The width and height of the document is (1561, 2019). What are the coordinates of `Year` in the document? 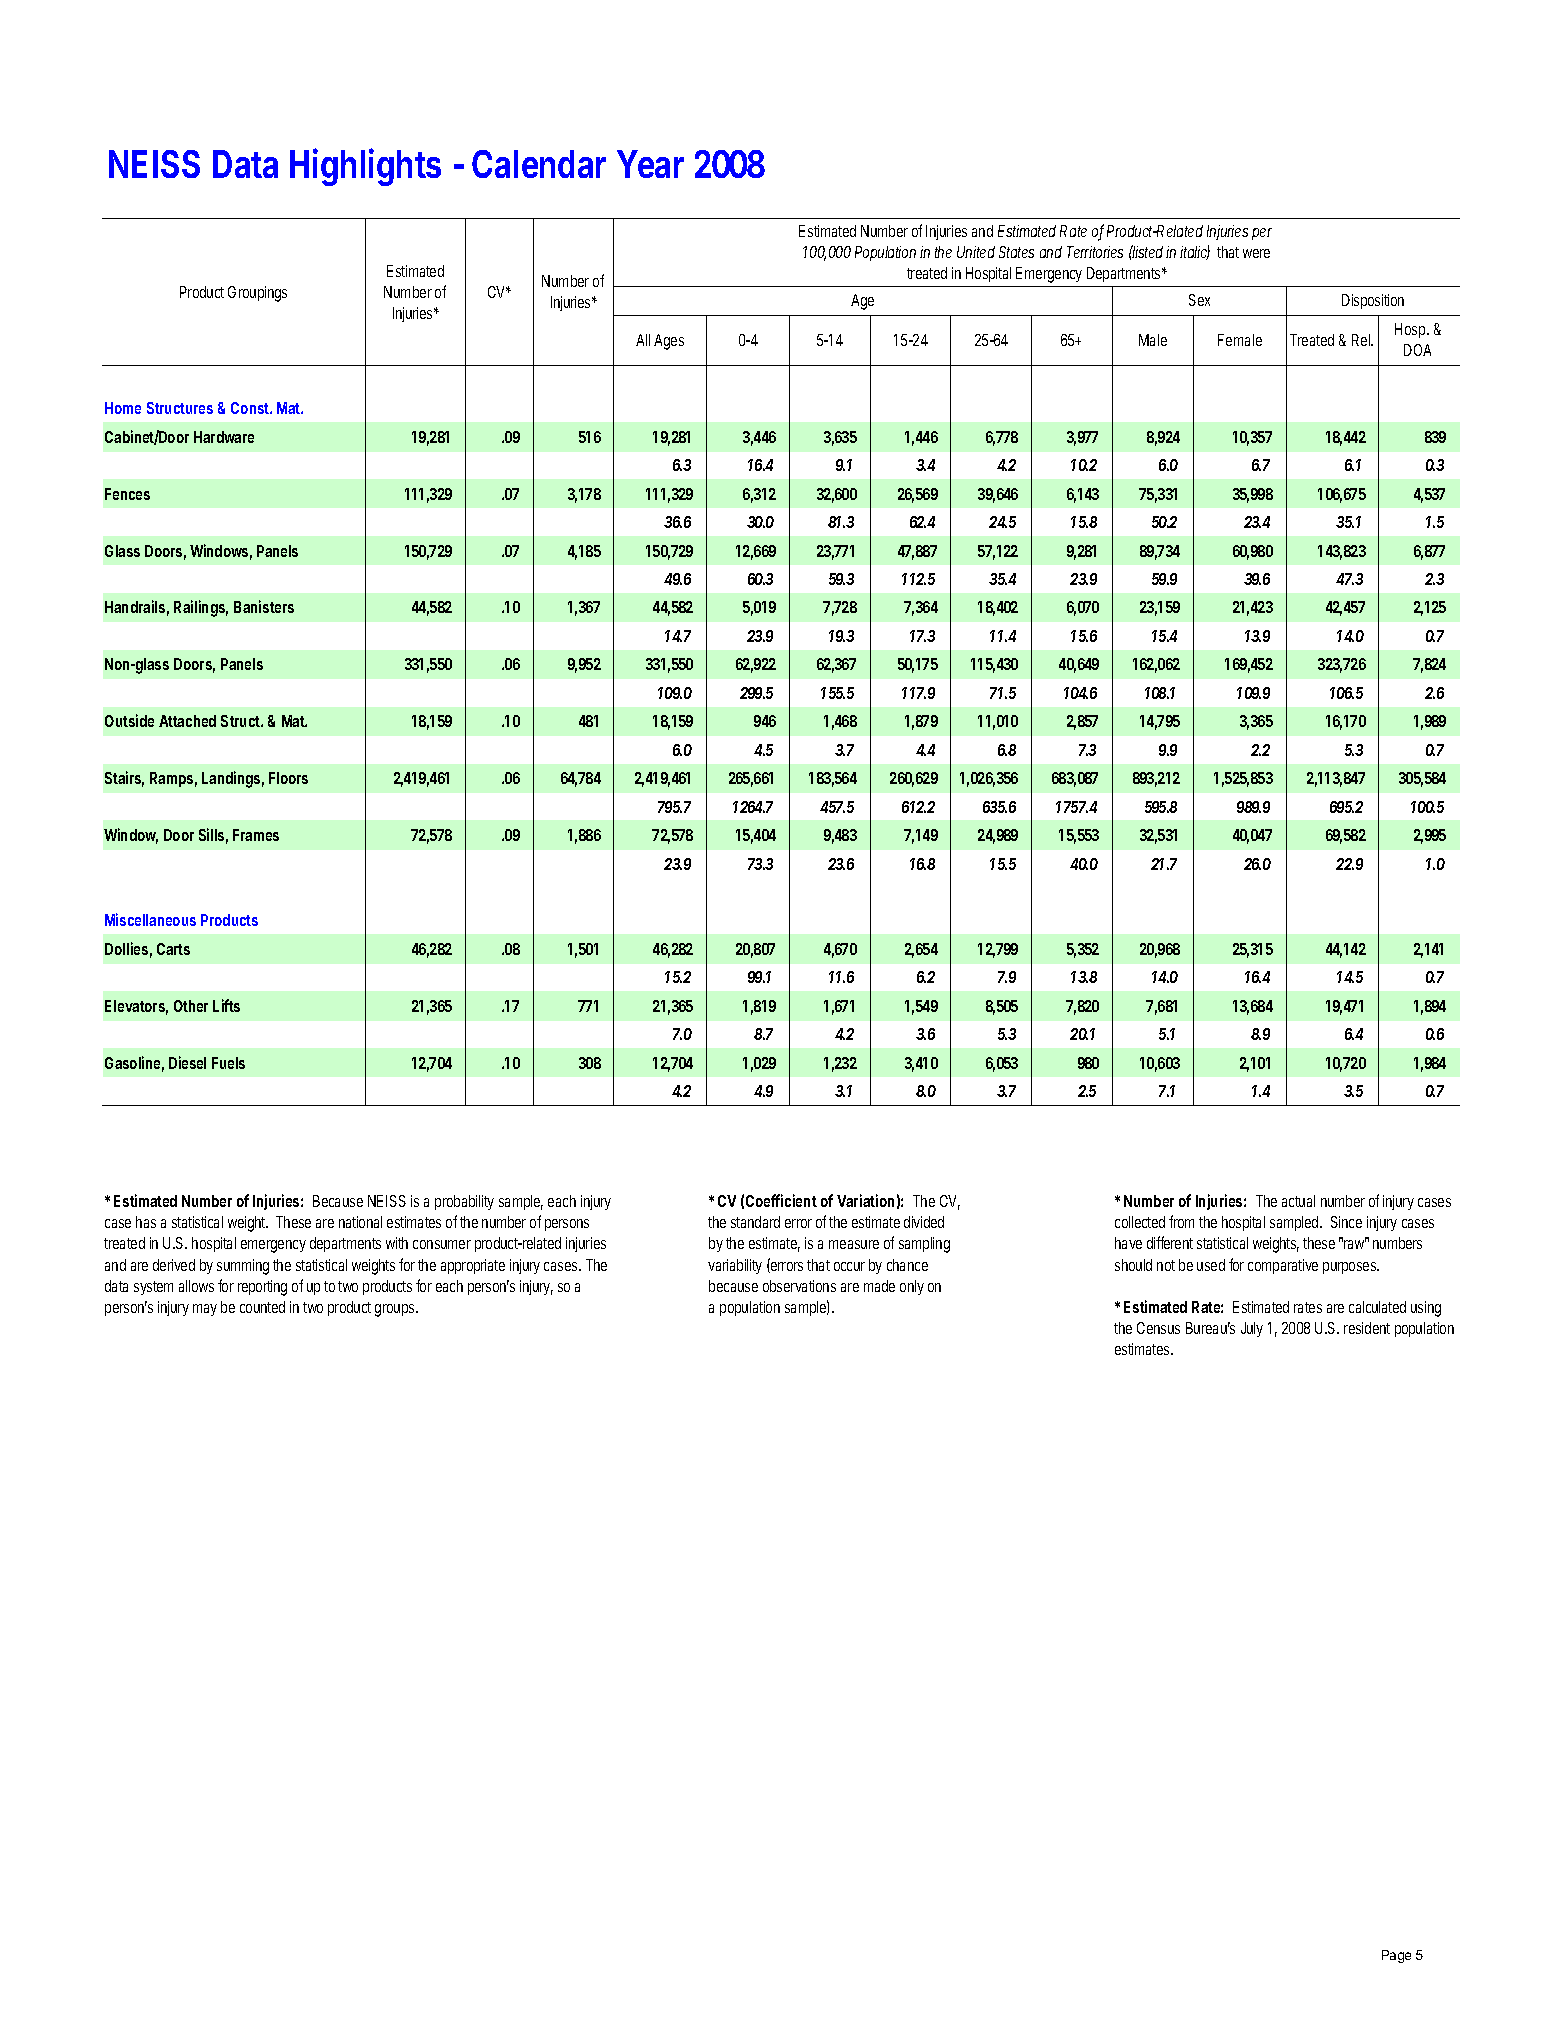 It's located at (650, 164).
